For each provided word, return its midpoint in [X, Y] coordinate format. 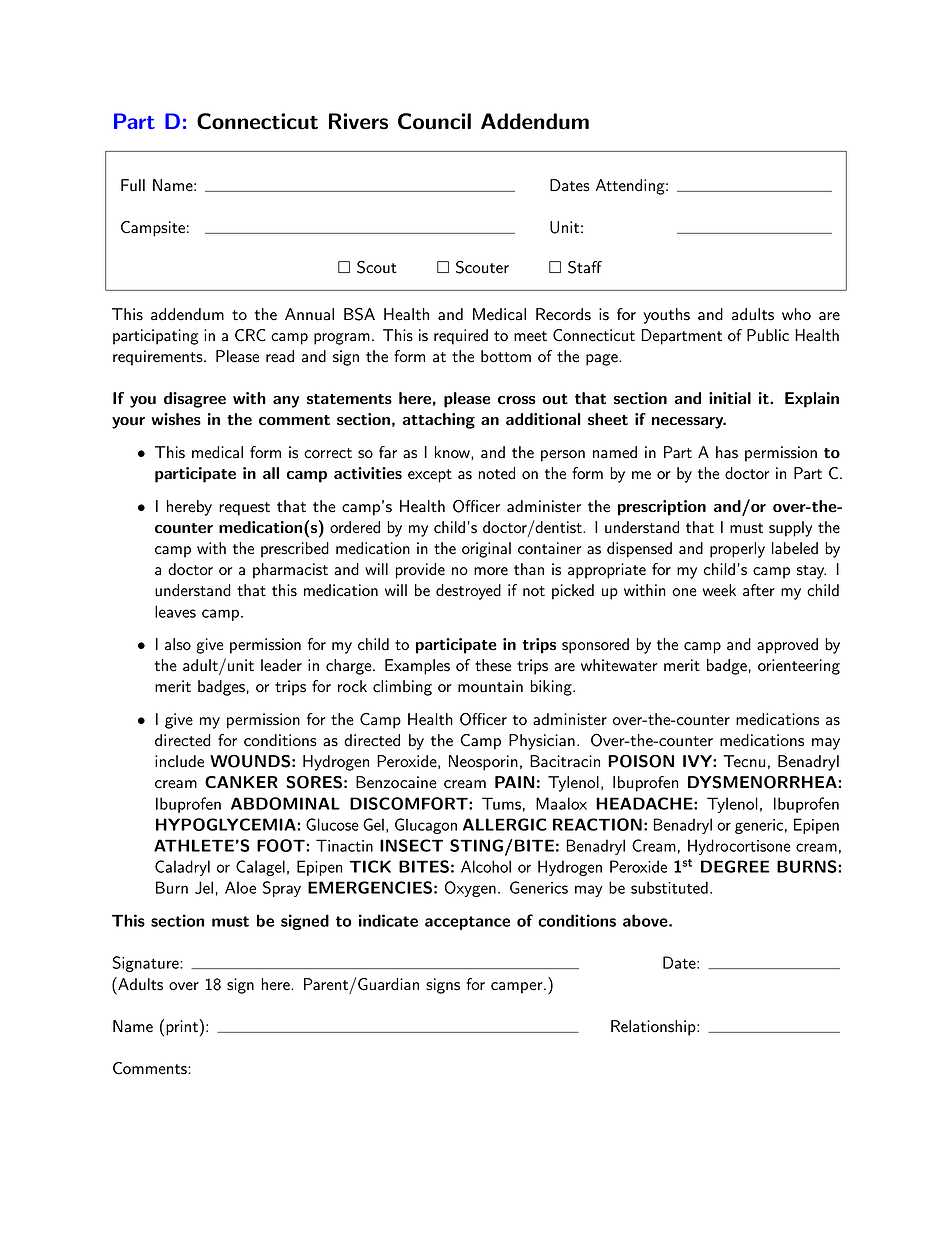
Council [434, 121]
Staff [585, 267]
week [719, 590]
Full [133, 185]
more [491, 571]
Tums [501, 803]
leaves [175, 611]
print [182, 1028]
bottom [506, 356]
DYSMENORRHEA [763, 782]
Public [768, 335]
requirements [159, 358]
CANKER [241, 782]
